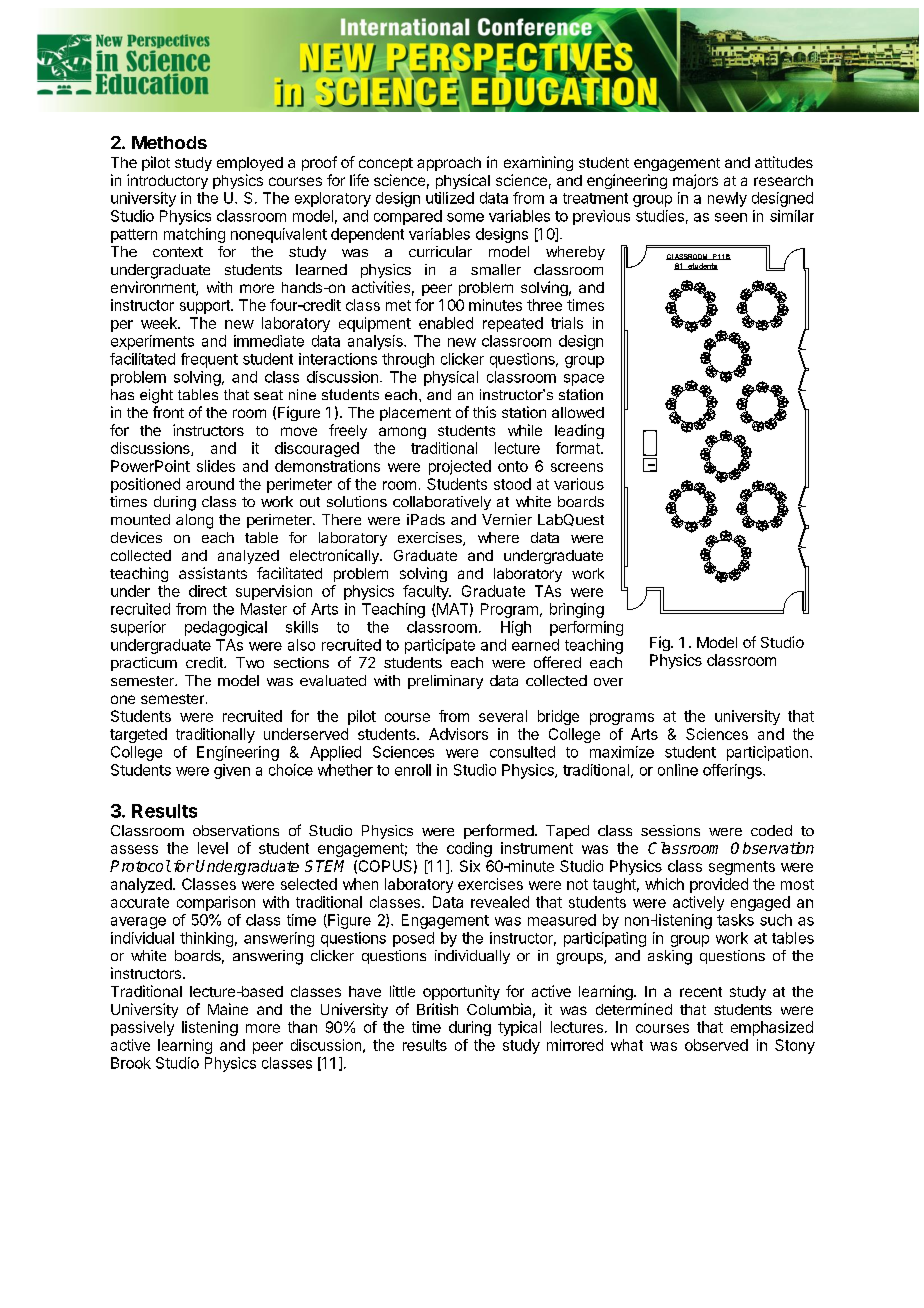 Image resolution: width=924 pixels, height=1308 pixels. I want to click on Maine, so click(228, 1009).
